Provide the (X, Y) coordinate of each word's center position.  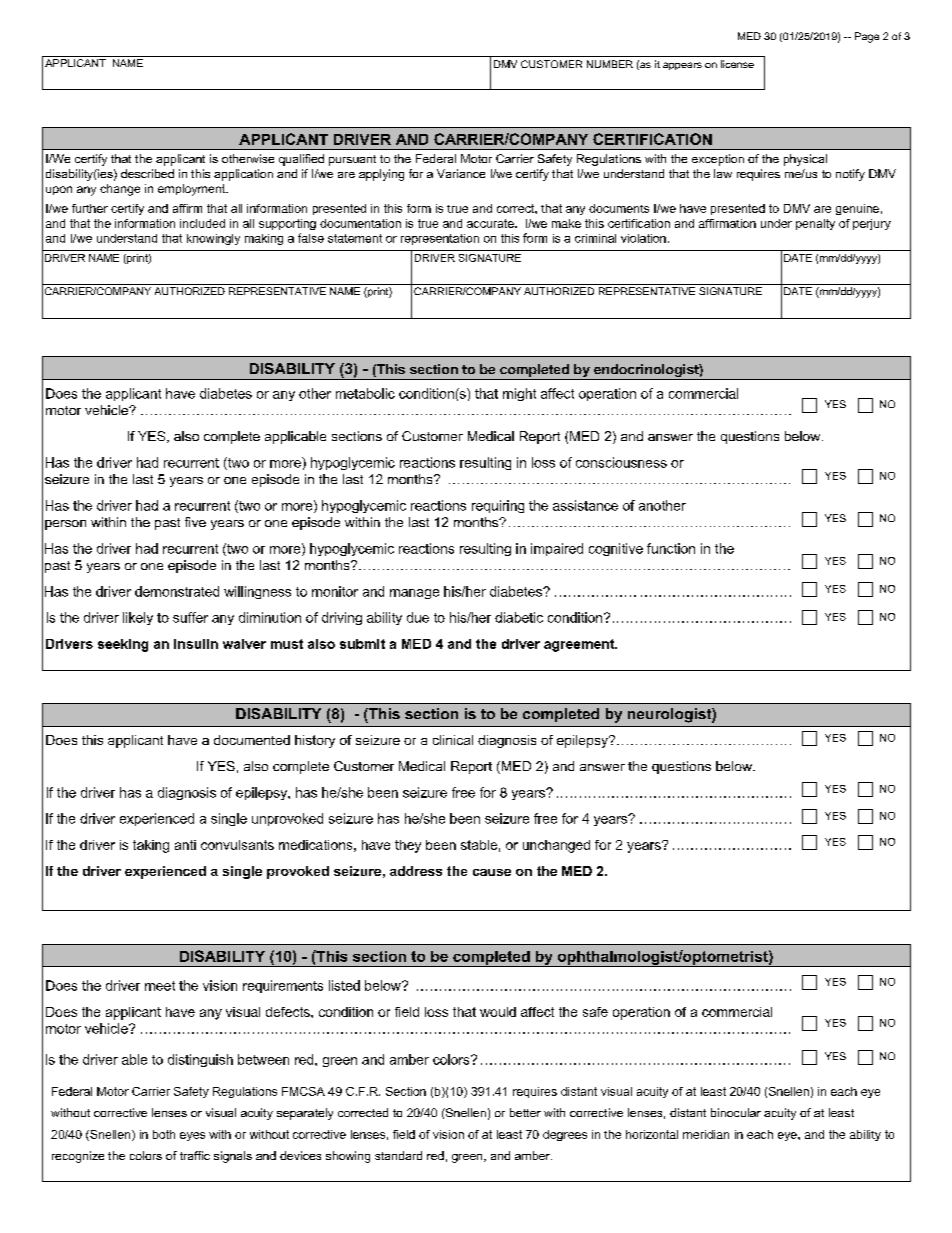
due (418, 617)
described (147, 173)
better (525, 1112)
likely (138, 618)
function (671, 548)
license (737, 64)
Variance (461, 173)
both (164, 1134)
